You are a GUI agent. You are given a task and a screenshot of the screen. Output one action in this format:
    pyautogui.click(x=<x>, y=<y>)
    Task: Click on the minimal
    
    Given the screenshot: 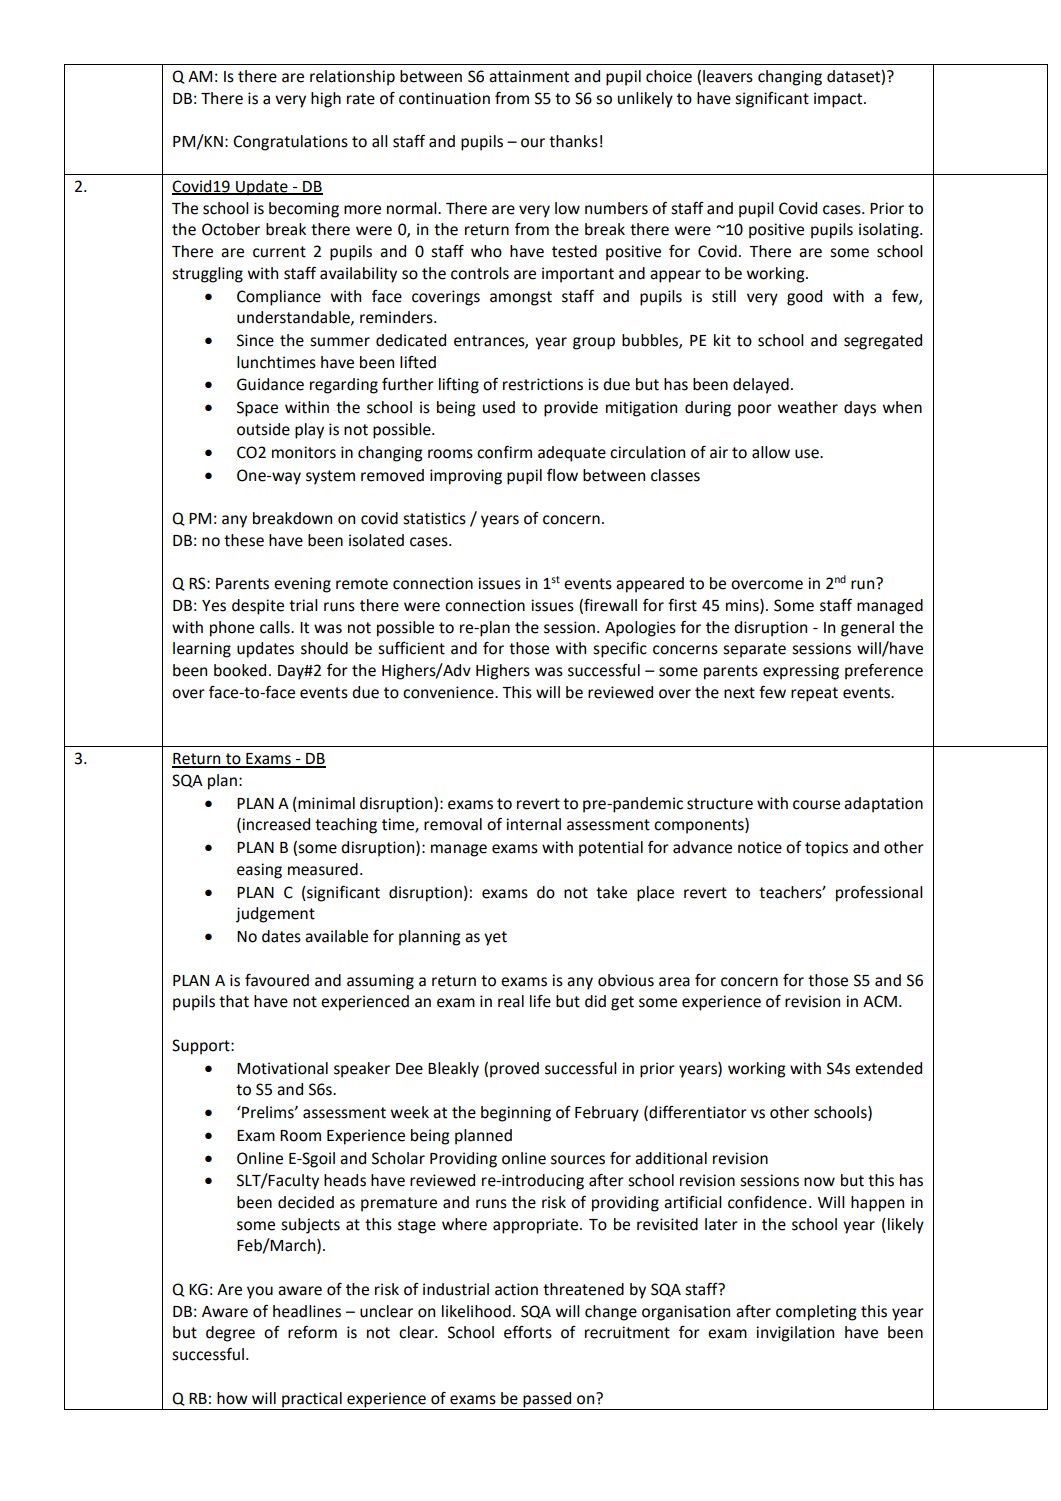 What is the action you would take?
    pyautogui.click(x=325, y=803)
